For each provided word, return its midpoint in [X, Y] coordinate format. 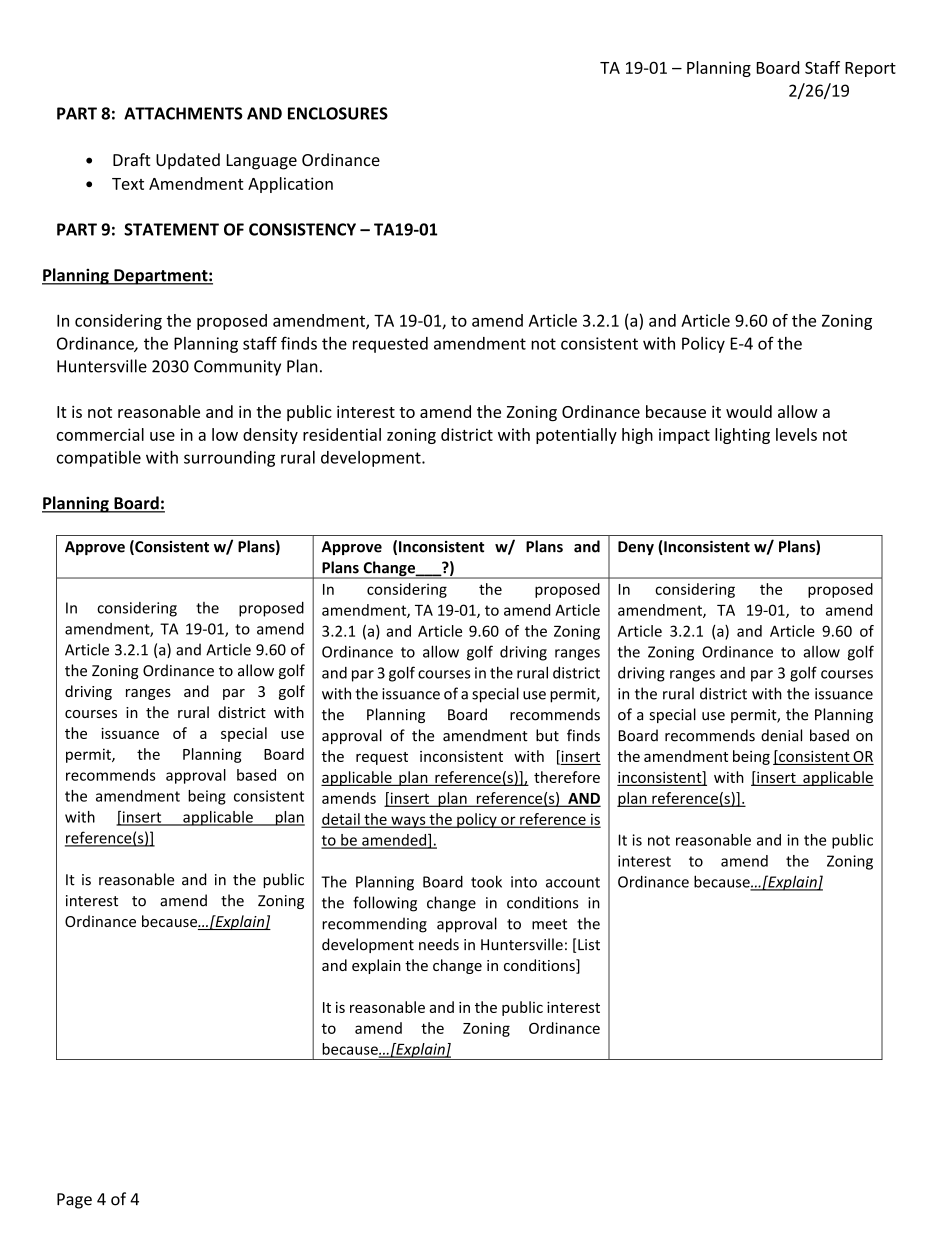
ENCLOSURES [338, 113]
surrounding [229, 459]
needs [439, 944]
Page [74, 1201]
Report [870, 69]
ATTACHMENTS [183, 113]
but [547, 735]
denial [781, 735]
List [589, 945]
